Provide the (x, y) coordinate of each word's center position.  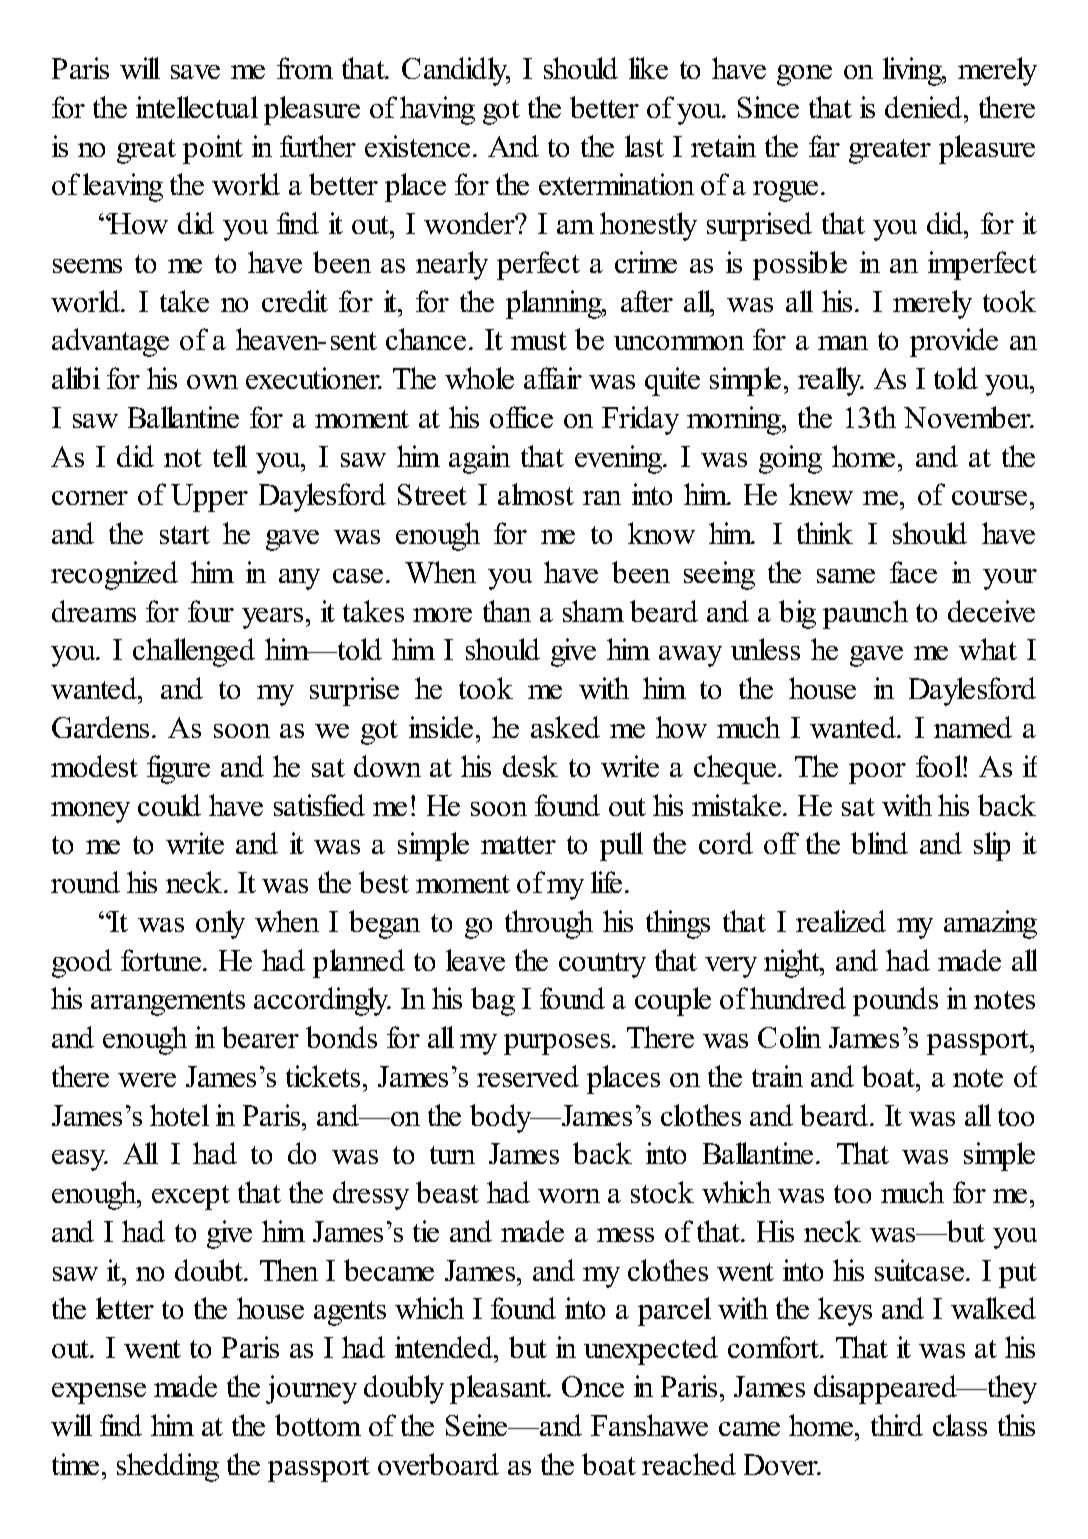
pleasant (499, 1389)
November (969, 417)
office (521, 417)
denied (925, 107)
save (195, 72)
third (897, 1425)
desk (530, 766)
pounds (895, 1001)
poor (877, 773)
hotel (179, 1115)
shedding (168, 1467)
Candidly (456, 71)
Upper (209, 498)
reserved (528, 1076)
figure (178, 769)
